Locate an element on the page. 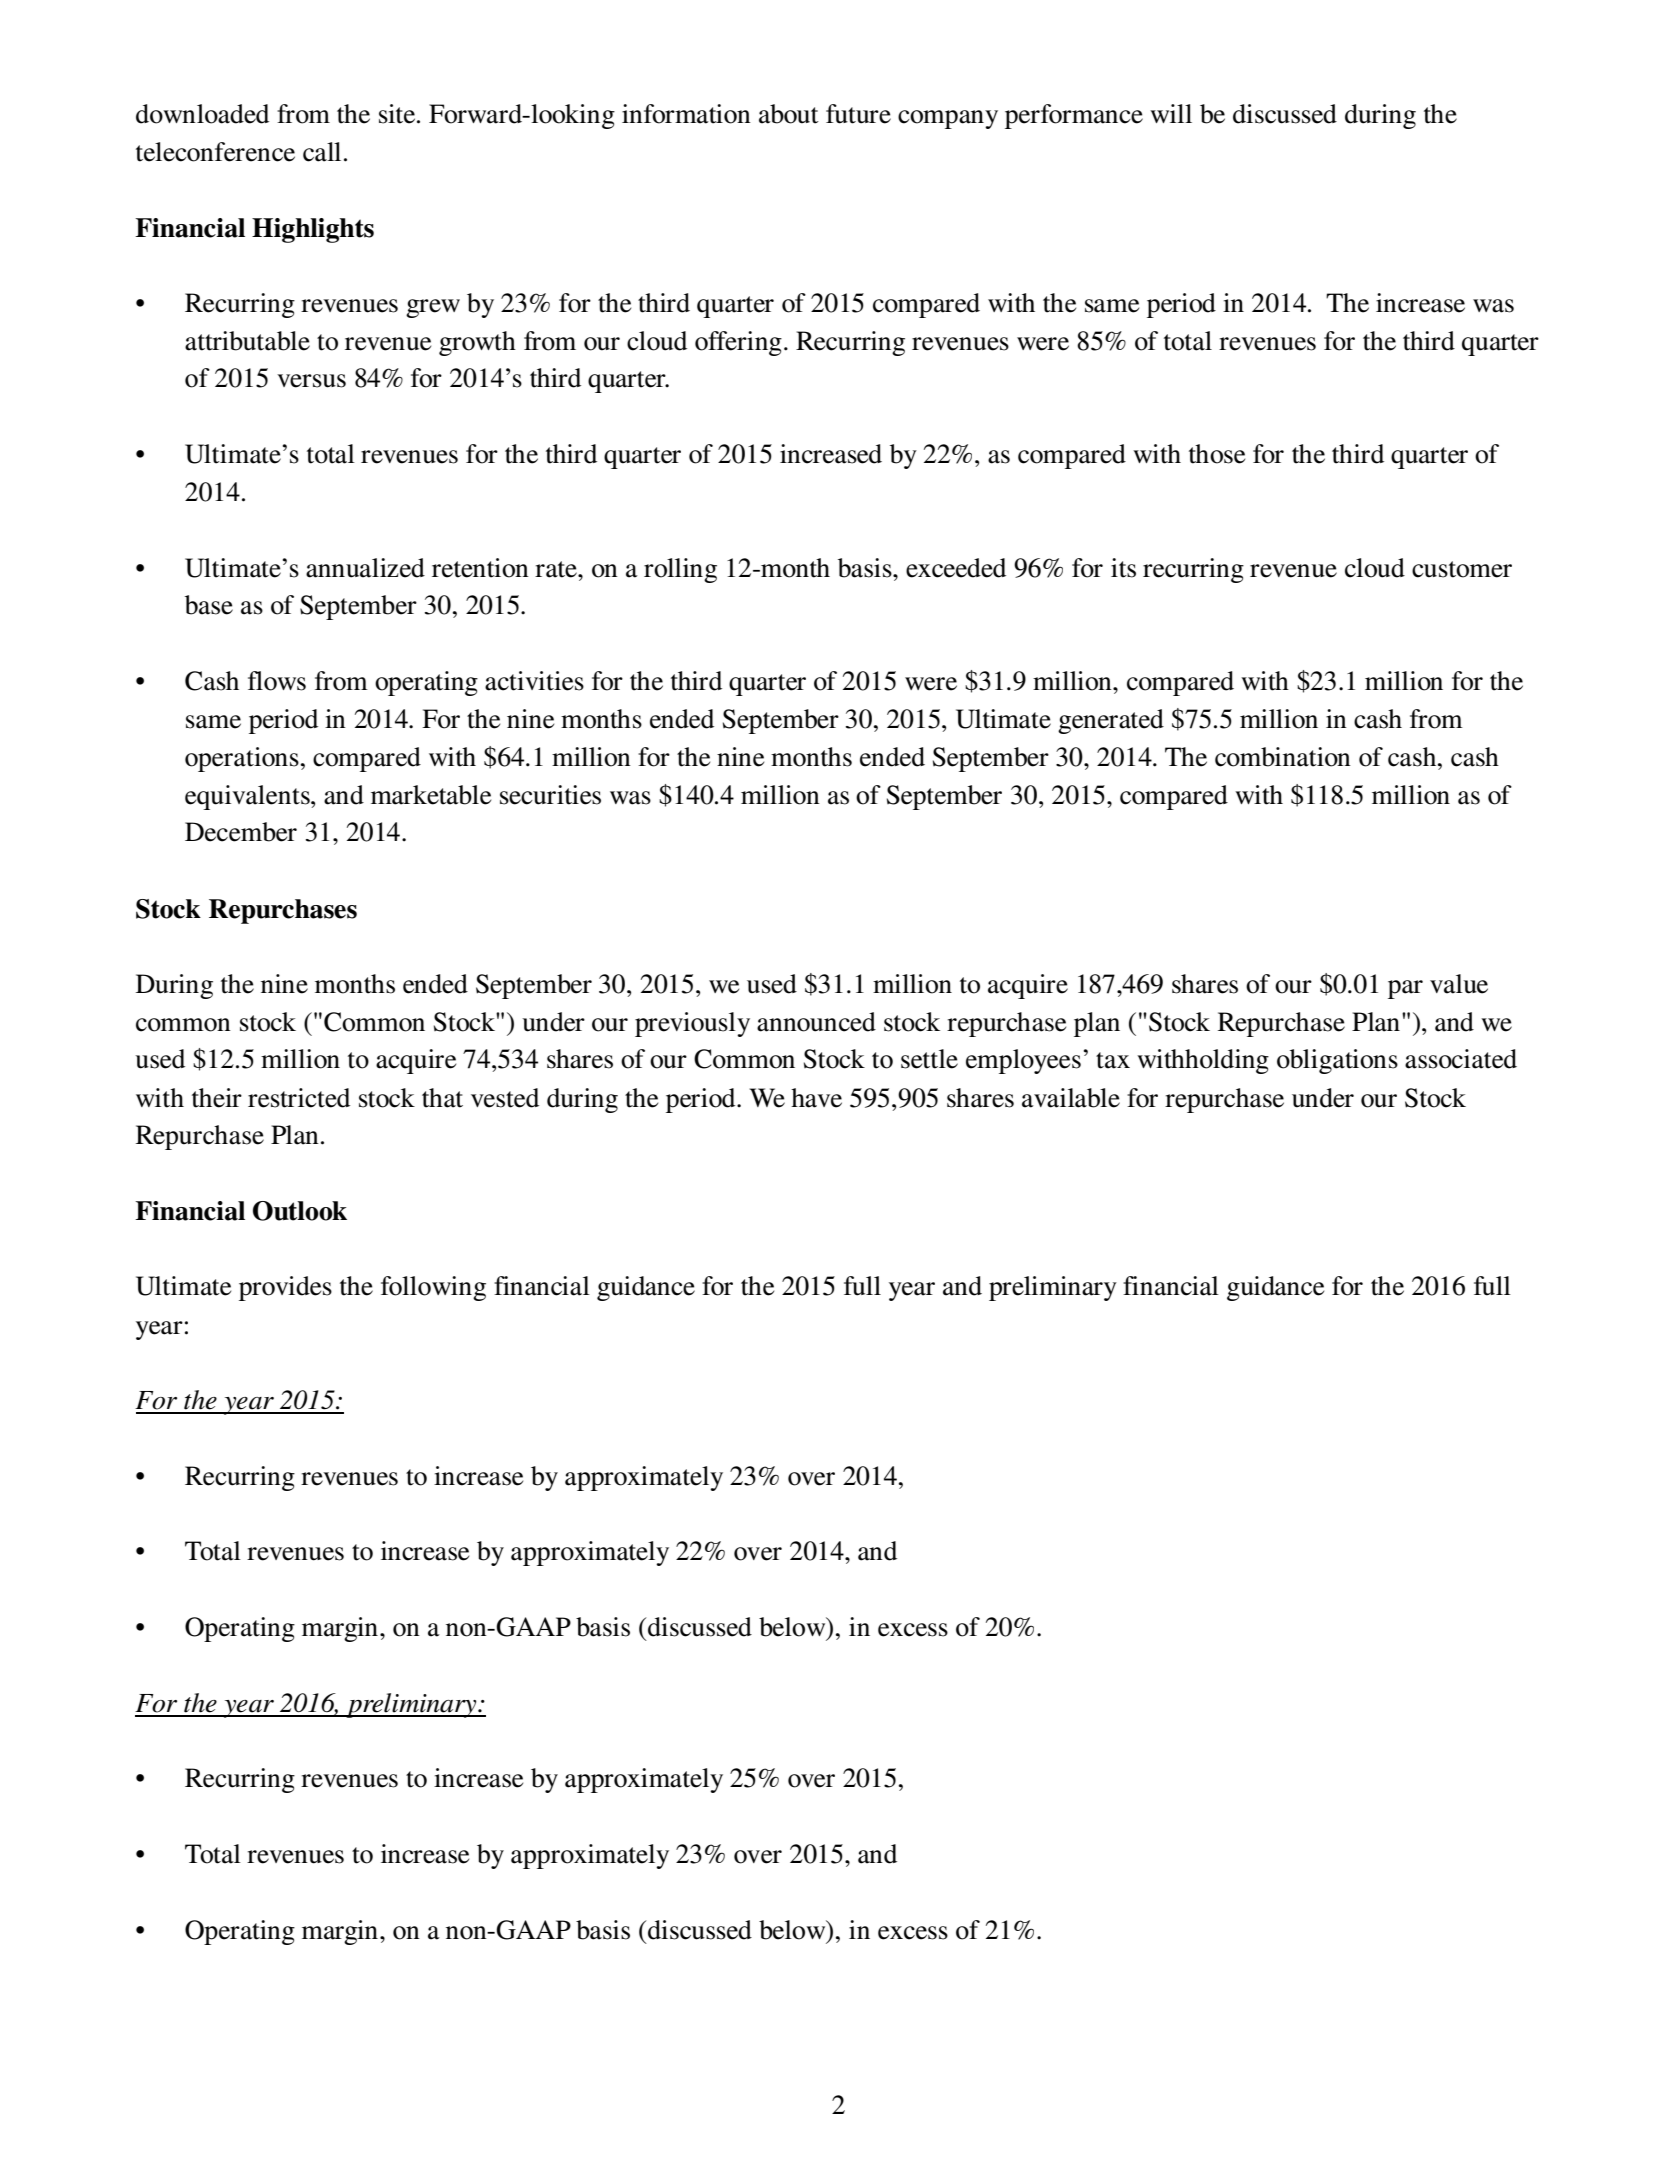 The width and height of the document is (1678, 2171). will is located at coordinates (1171, 113).
